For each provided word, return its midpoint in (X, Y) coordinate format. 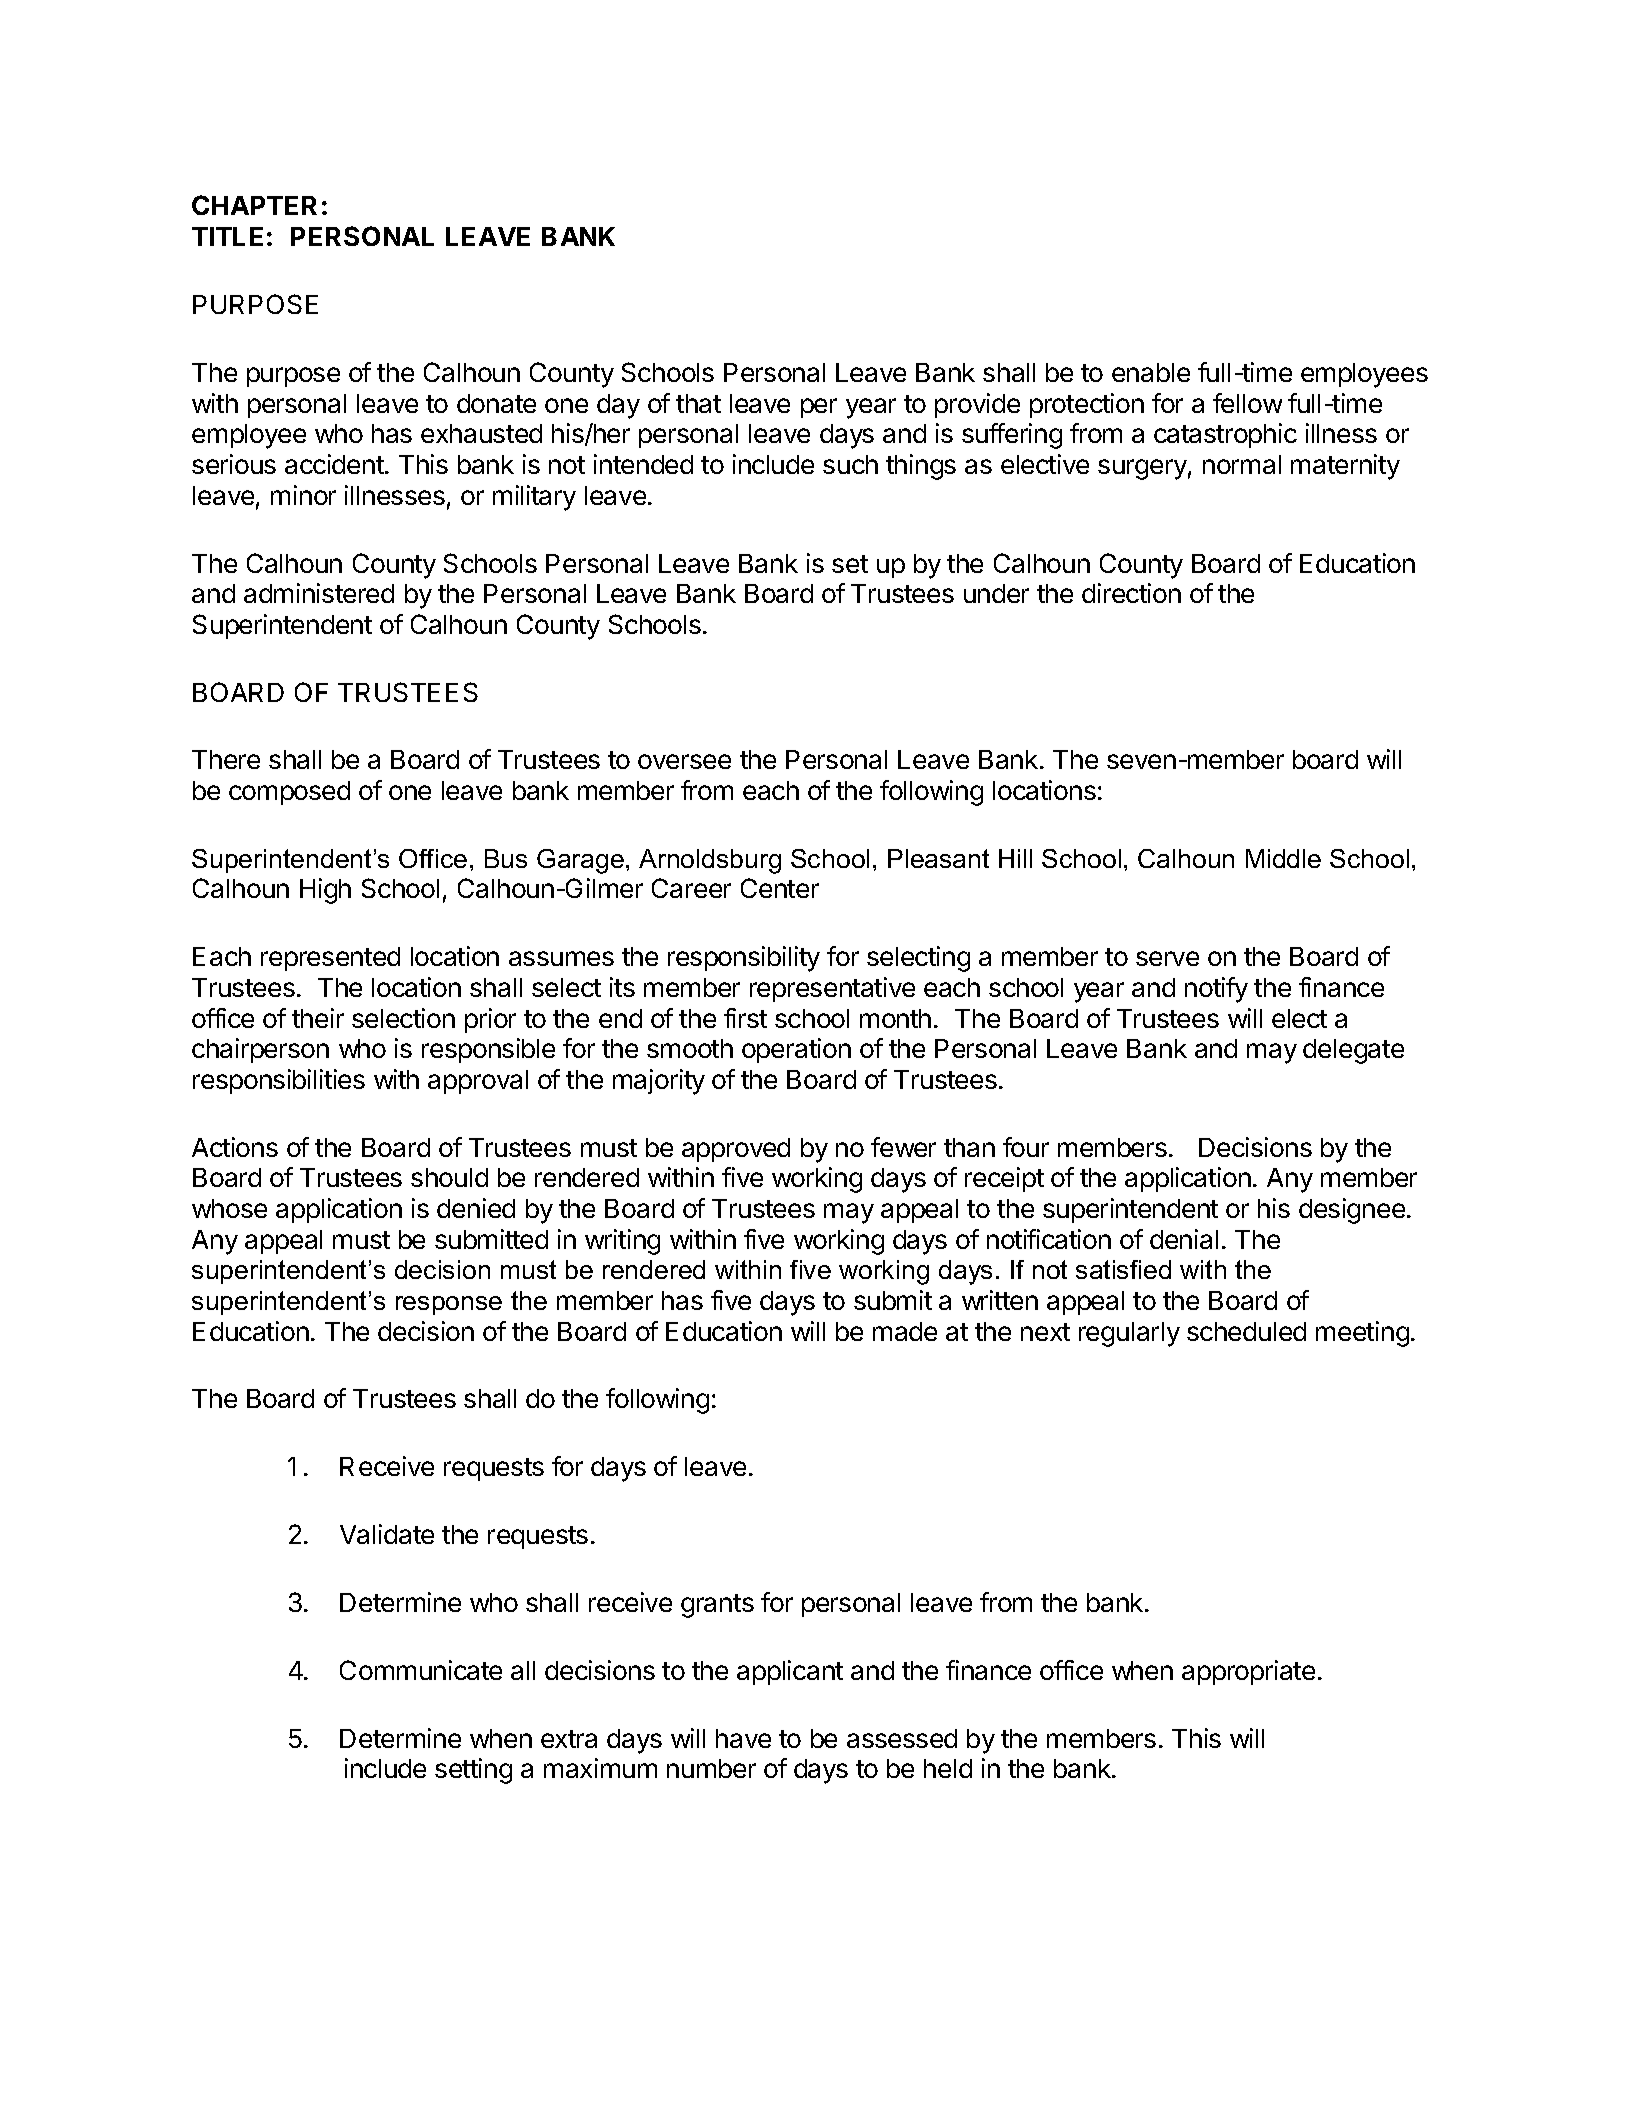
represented (330, 959)
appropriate (1248, 1672)
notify (1216, 990)
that (698, 403)
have (743, 1738)
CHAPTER (254, 205)
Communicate (421, 1670)
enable (1151, 372)
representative (832, 989)
